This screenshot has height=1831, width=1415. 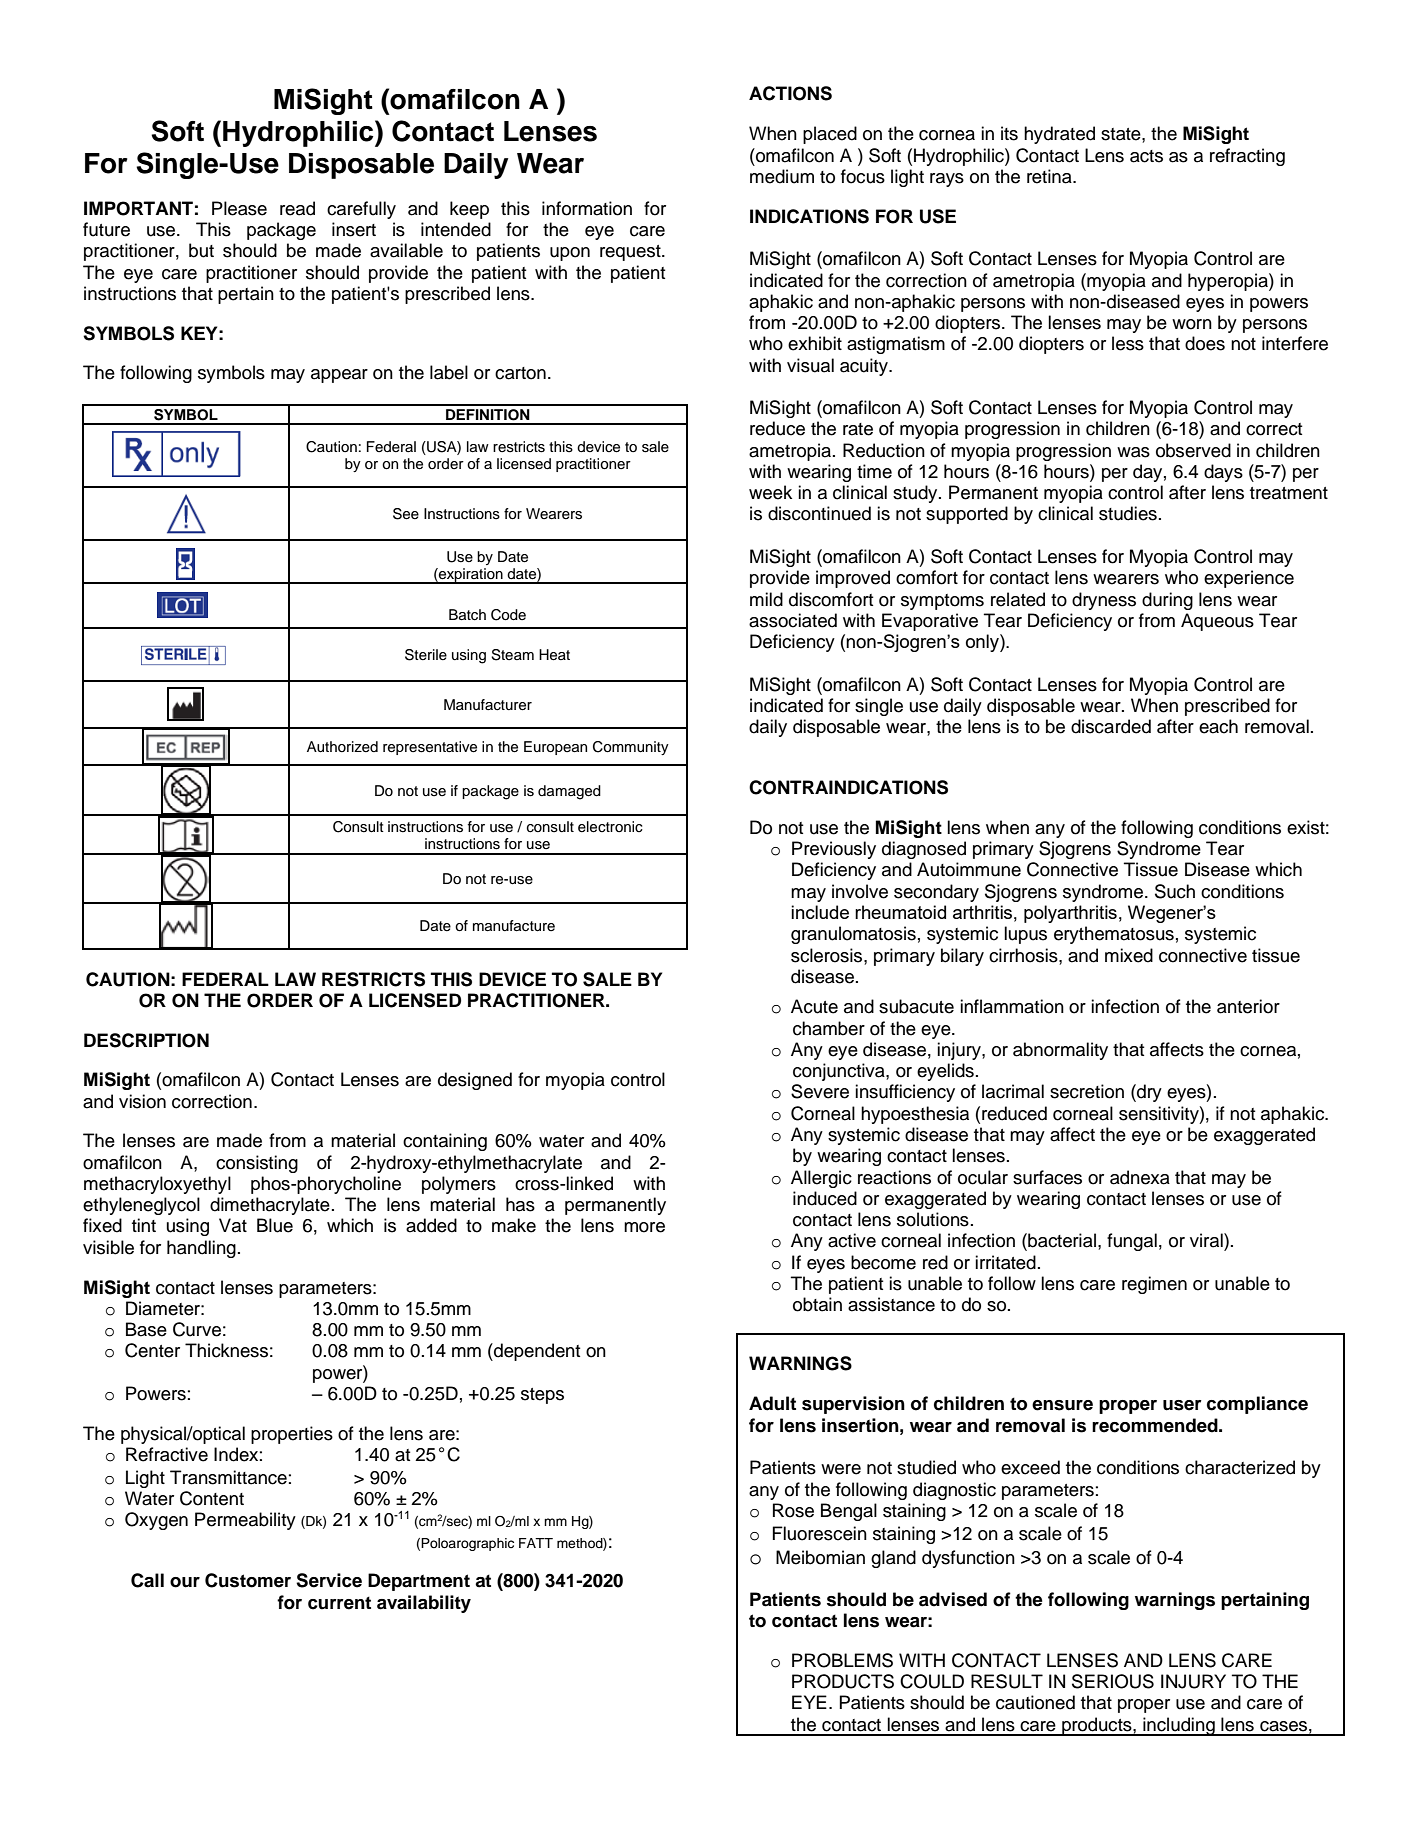 What do you see at coordinates (406, 514) in the screenshot?
I see `See` at bounding box center [406, 514].
